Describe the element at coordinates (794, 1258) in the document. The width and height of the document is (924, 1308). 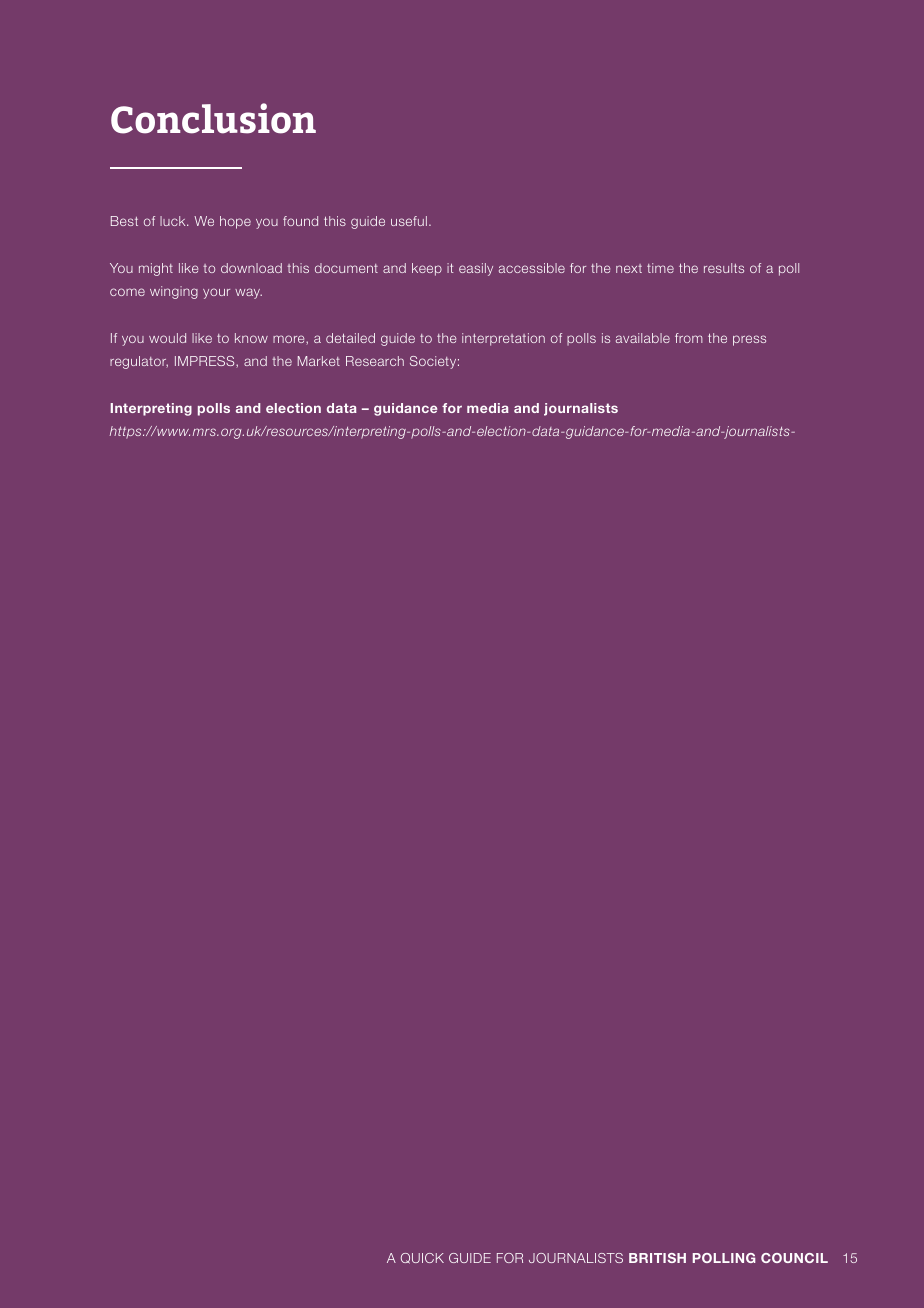
I see `COUNCIL` at that location.
